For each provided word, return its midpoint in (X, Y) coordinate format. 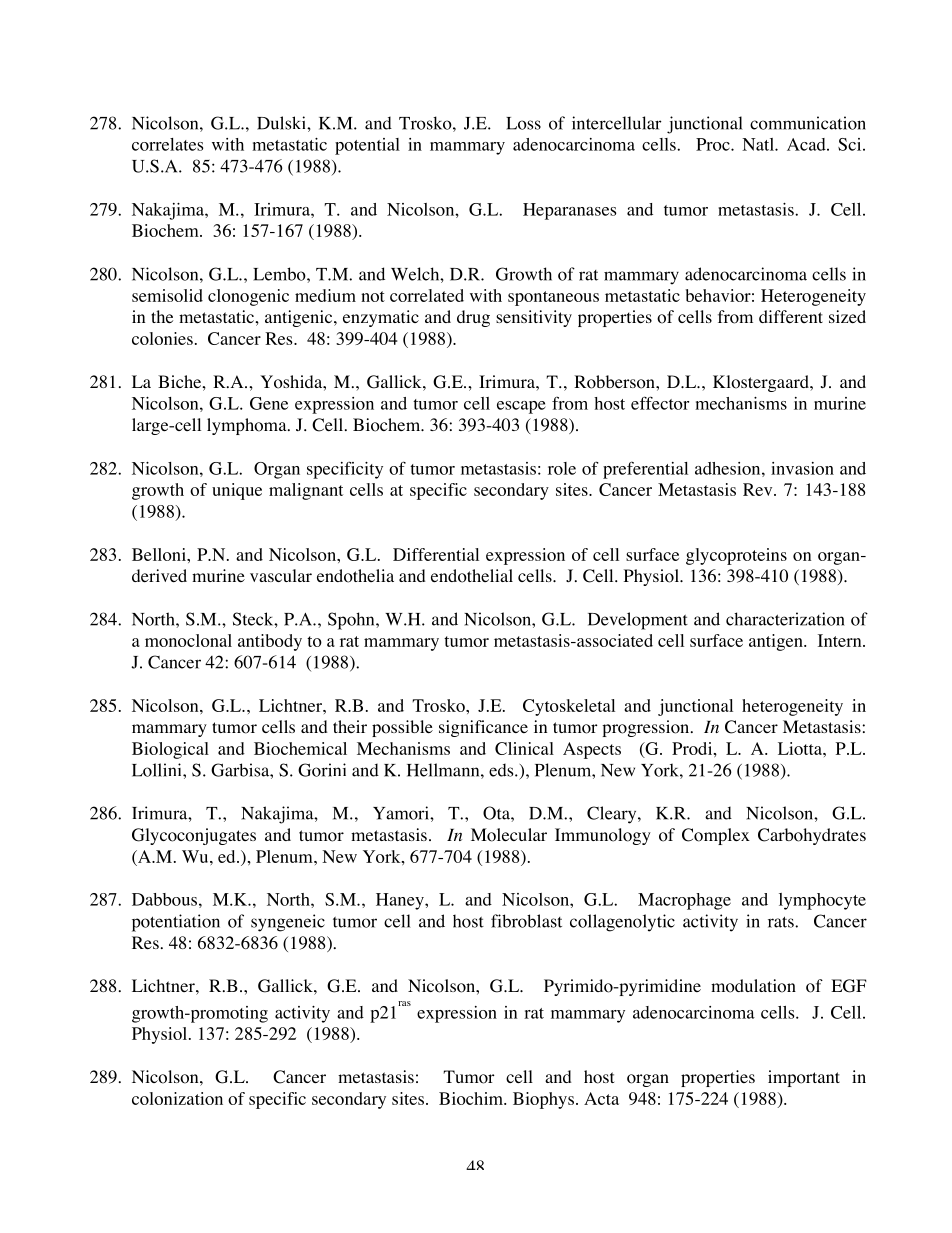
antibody (270, 642)
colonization (177, 1098)
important (804, 1078)
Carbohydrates (812, 836)
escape (521, 407)
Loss (523, 123)
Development (638, 621)
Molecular (509, 835)
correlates (167, 144)
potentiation (176, 923)
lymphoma (248, 426)
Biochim (472, 1098)
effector (660, 403)
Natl (759, 144)
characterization (785, 619)
